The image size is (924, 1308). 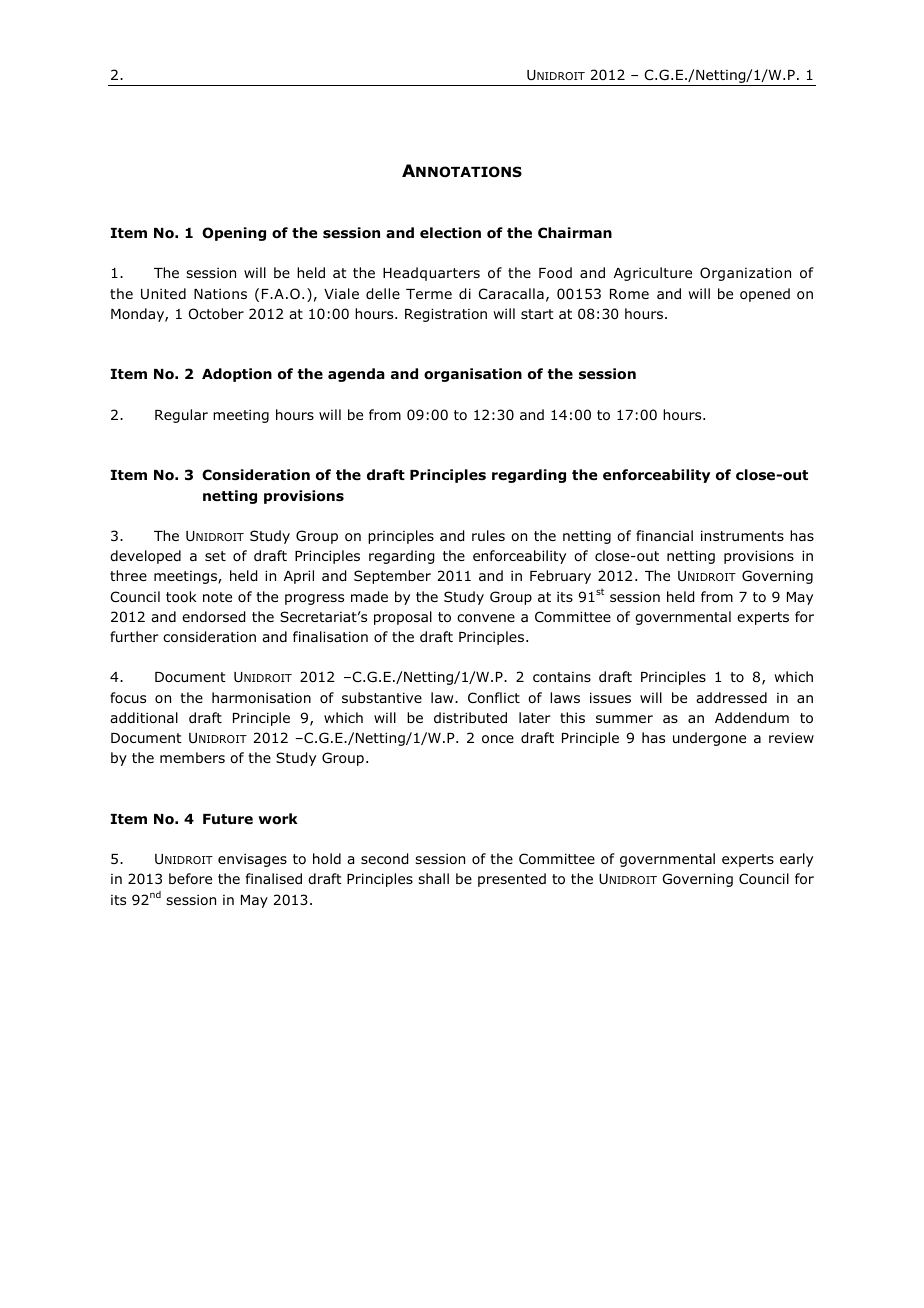 I want to click on endorsed, so click(x=213, y=617).
